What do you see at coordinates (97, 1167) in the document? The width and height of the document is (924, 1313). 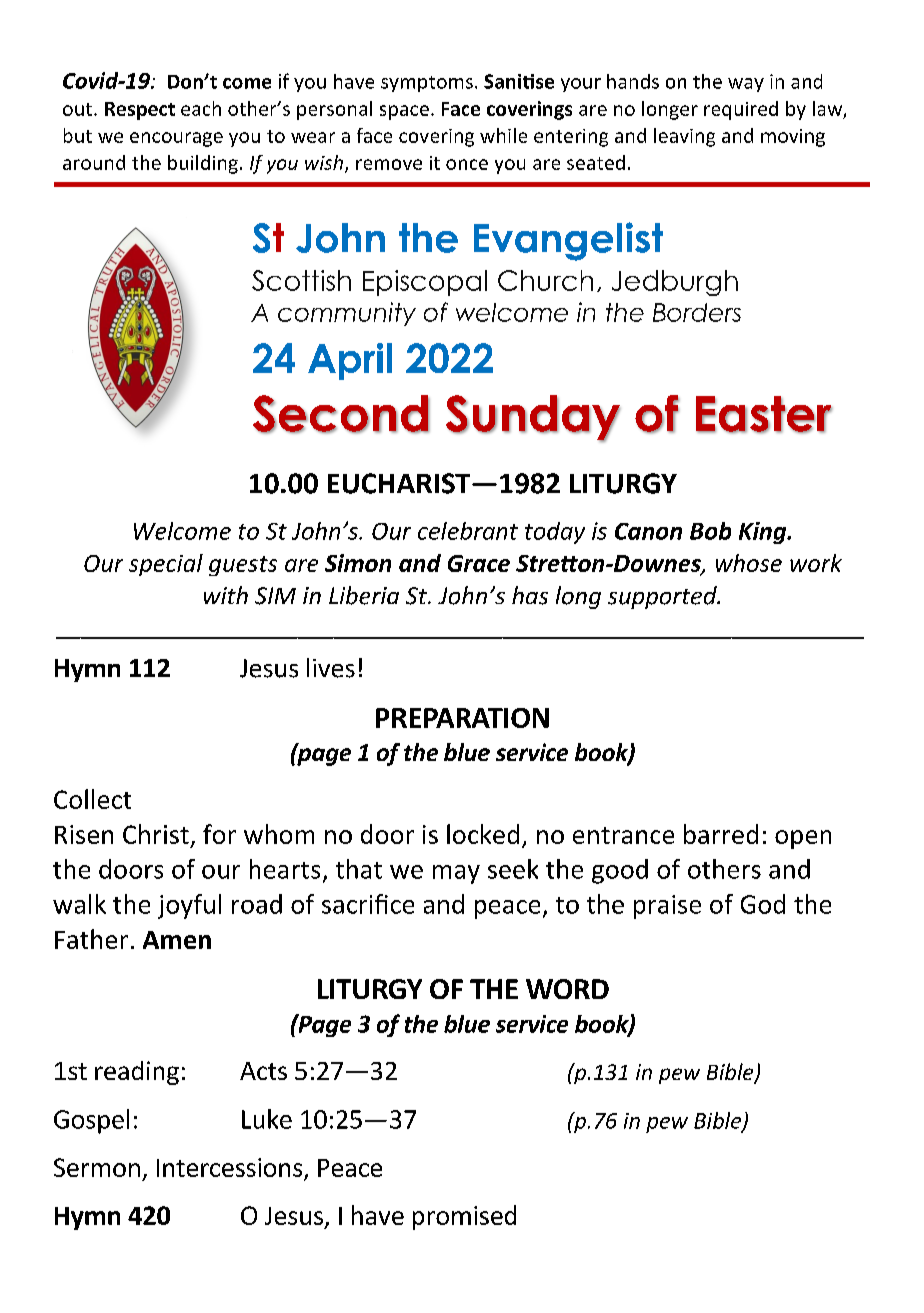 I see `Sermon` at bounding box center [97, 1167].
